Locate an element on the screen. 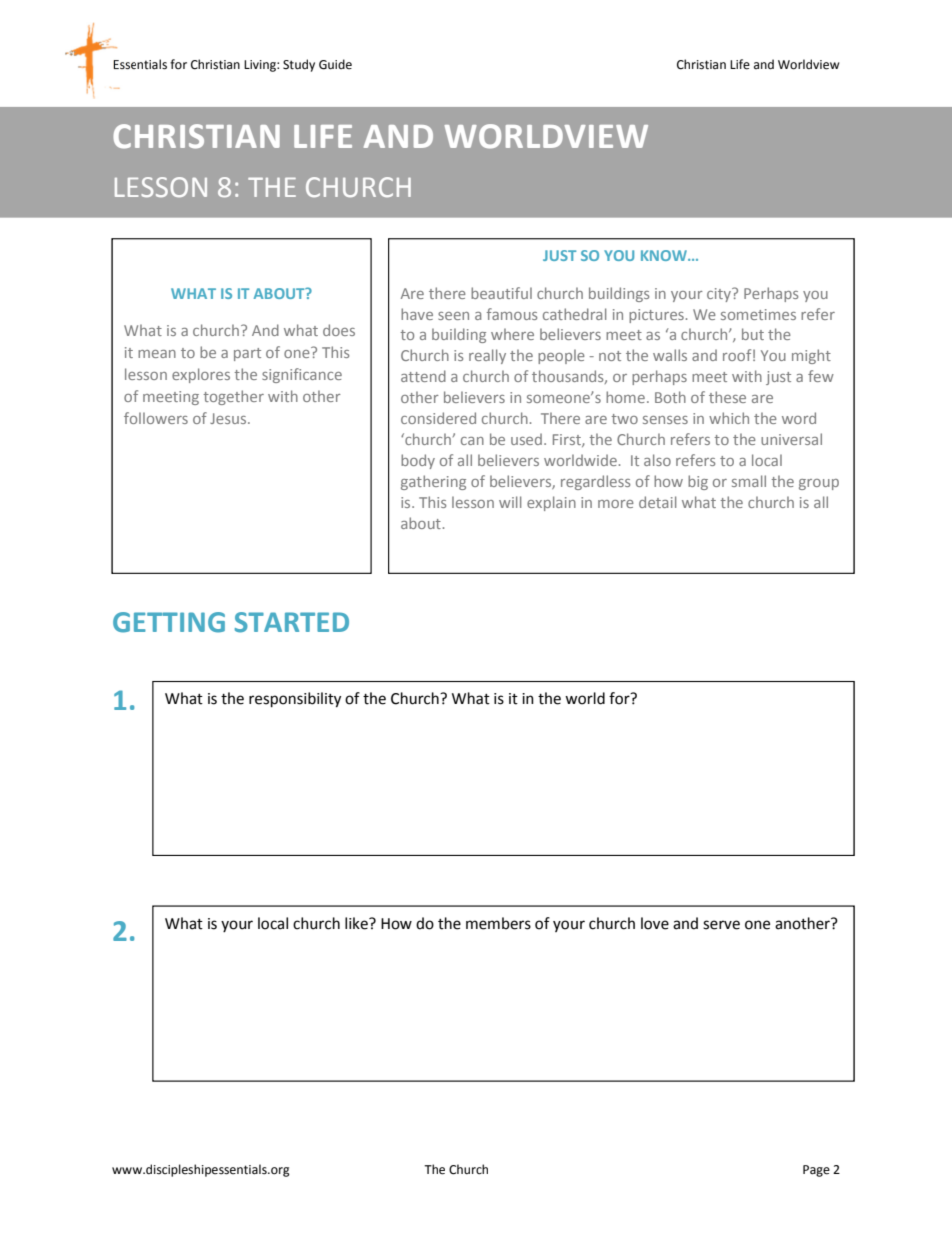 This screenshot has height=1233, width=952. Page is located at coordinates (816, 1171).
